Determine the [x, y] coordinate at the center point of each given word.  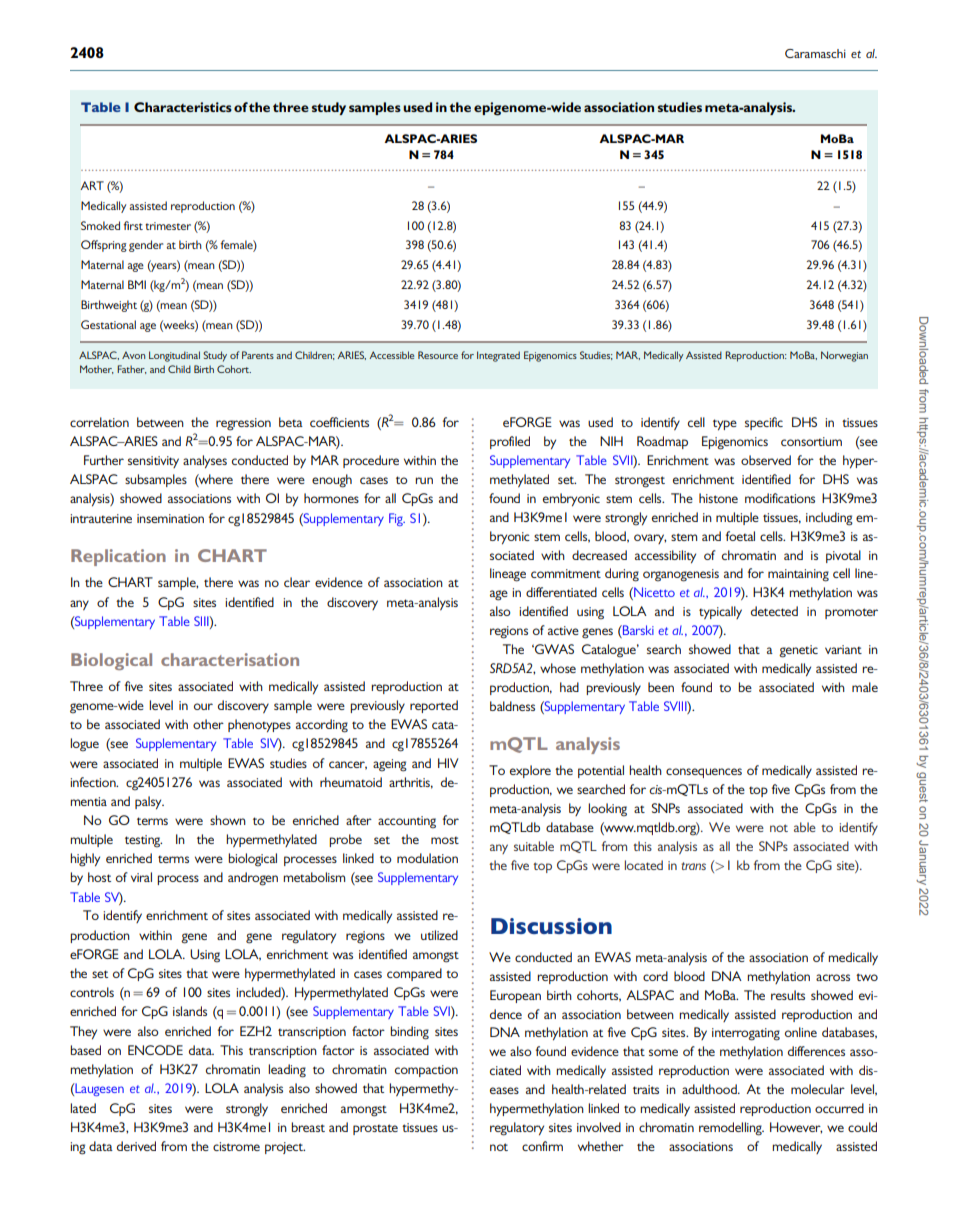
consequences [704, 773]
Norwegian [844, 356]
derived [136, 1146]
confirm [542, 1146]
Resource [438, 355]
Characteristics [183, 107]
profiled [510, 442]
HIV [448, 763]
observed [766, 460]
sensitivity [153, 462]
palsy [149, 802]
